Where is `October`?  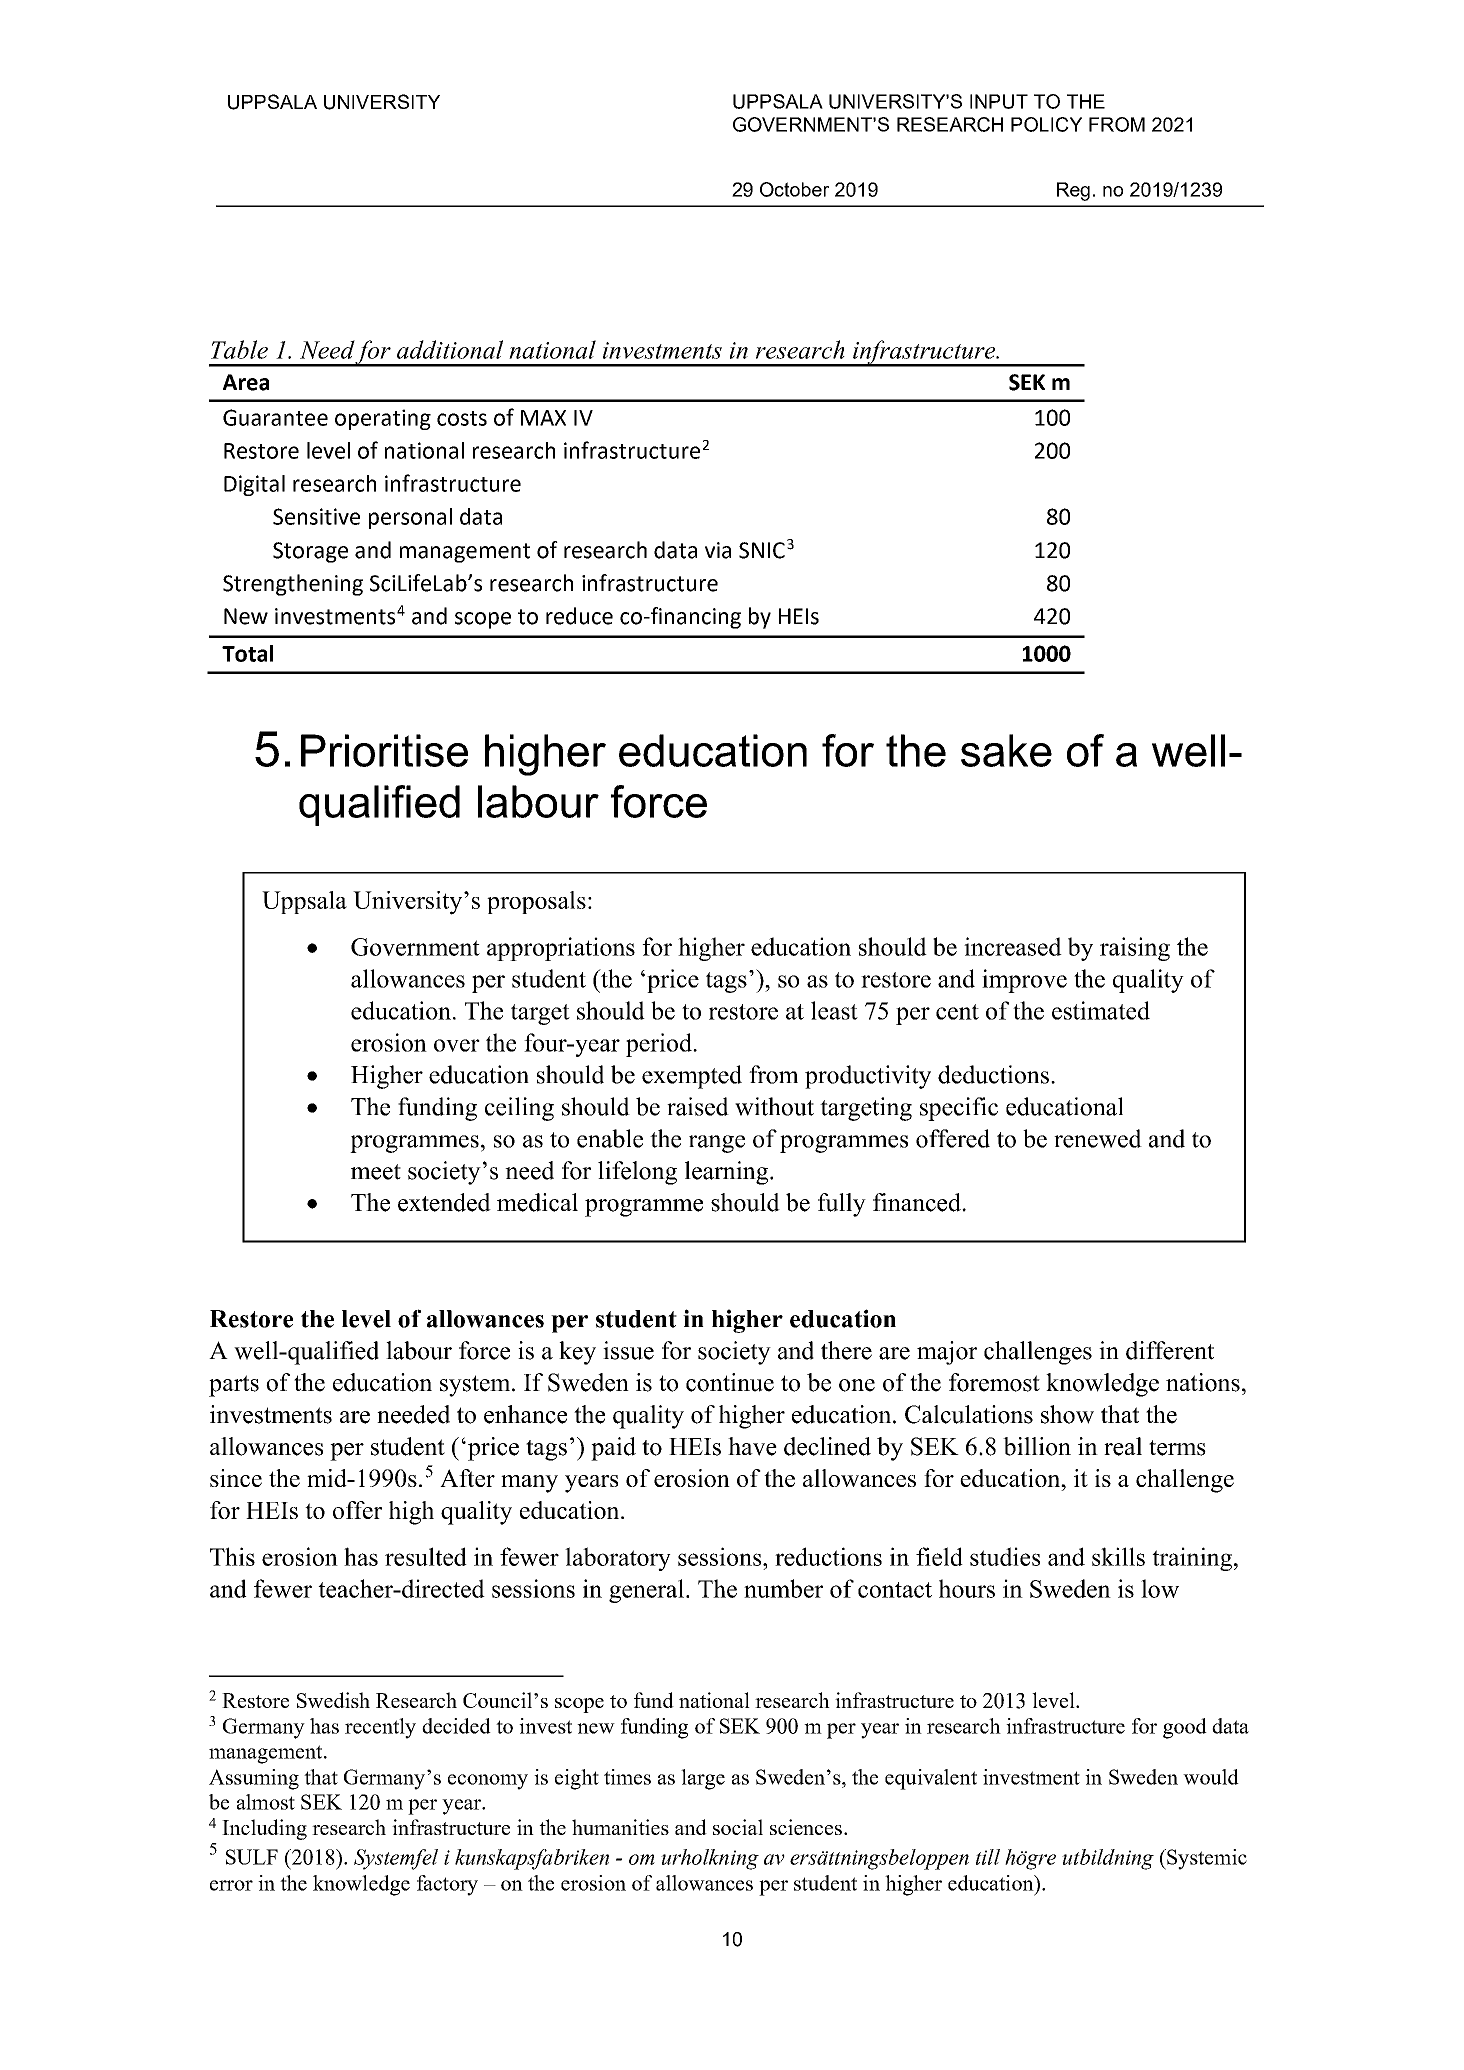 October is located at coordinates (794, 189).
